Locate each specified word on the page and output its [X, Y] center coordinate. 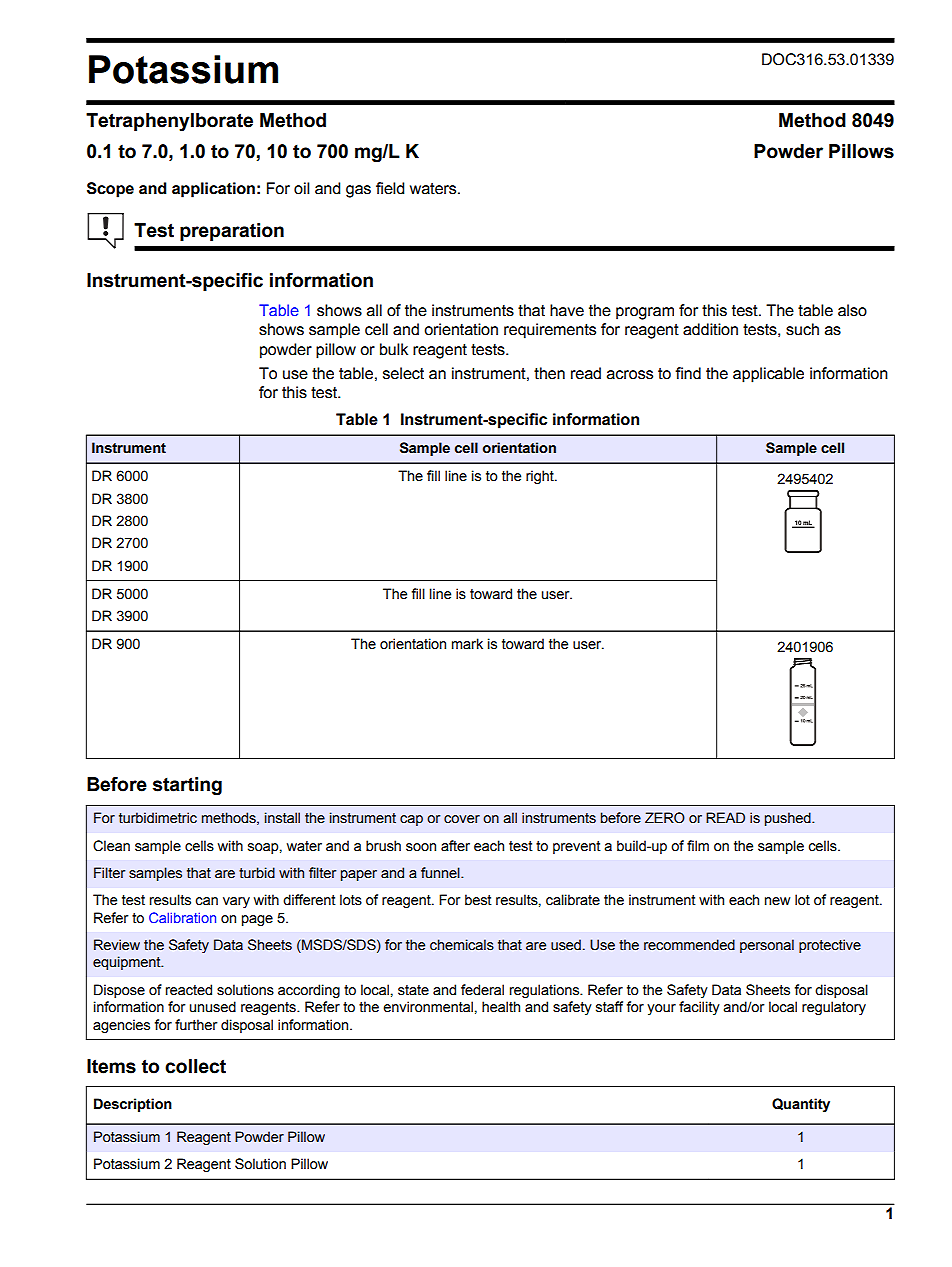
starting [187, 786]
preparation [232, 232]
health [501, 1007]
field [390, 188]
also [852, 310]
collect [195, 1066]
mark [467, 644]
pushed [789, 819]
